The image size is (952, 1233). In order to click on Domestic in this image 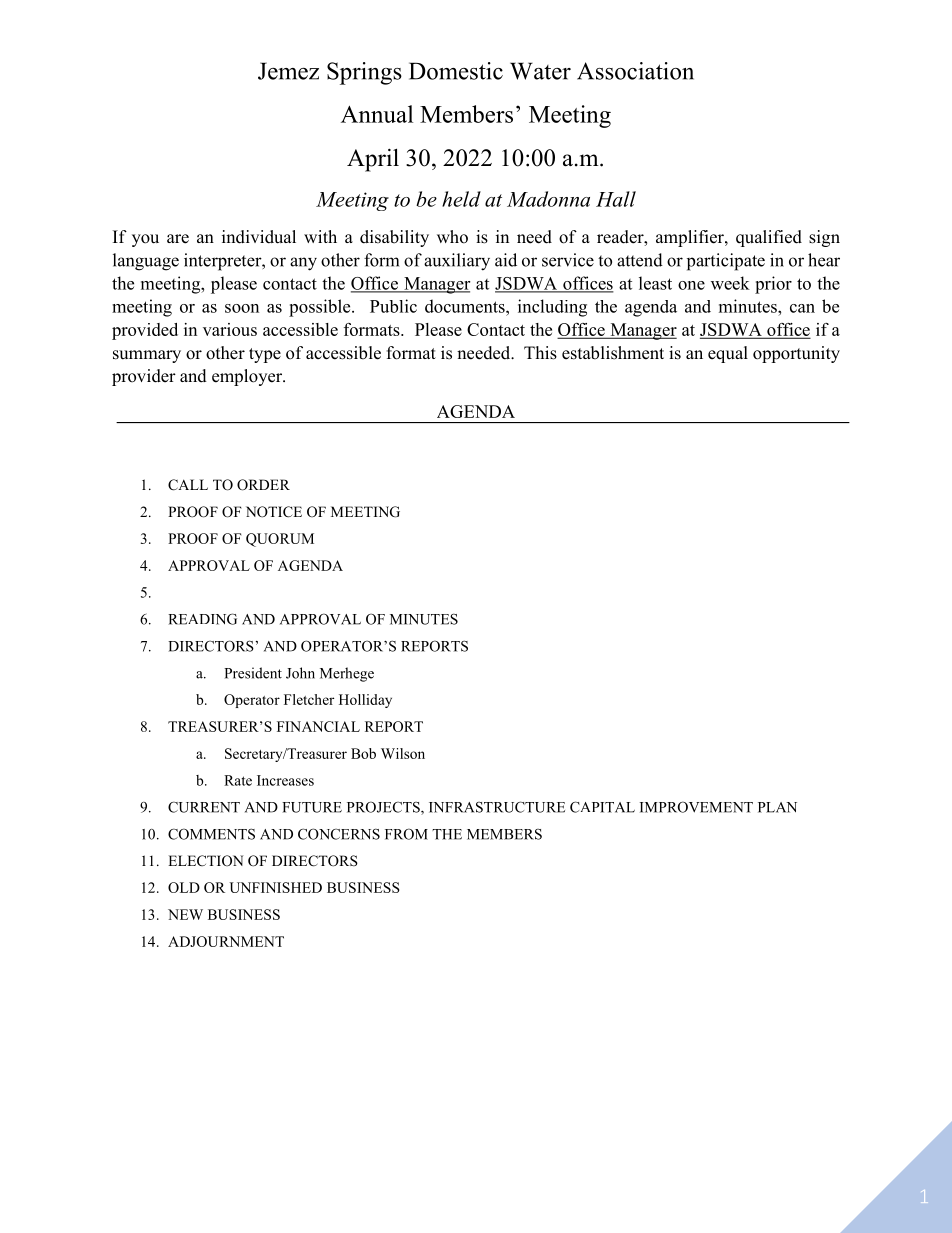, I will do `click(456, 71)`.
